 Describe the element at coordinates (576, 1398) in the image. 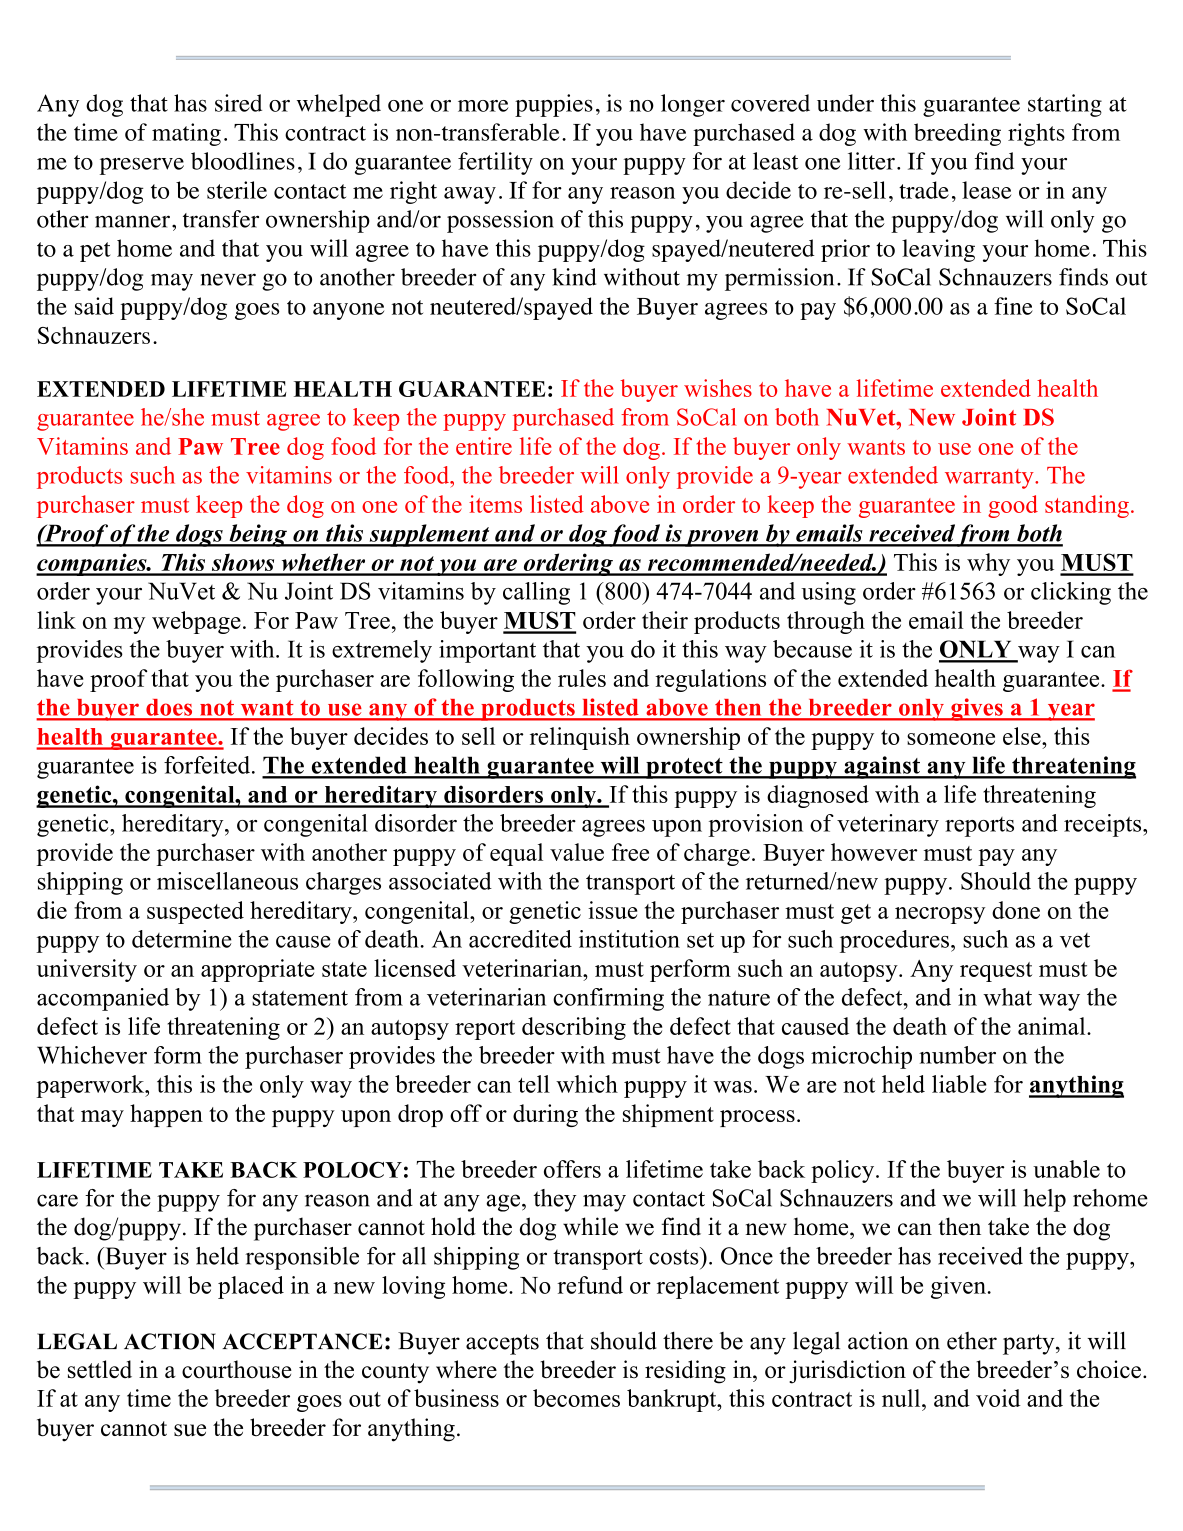

I see `becomes` at that location.
